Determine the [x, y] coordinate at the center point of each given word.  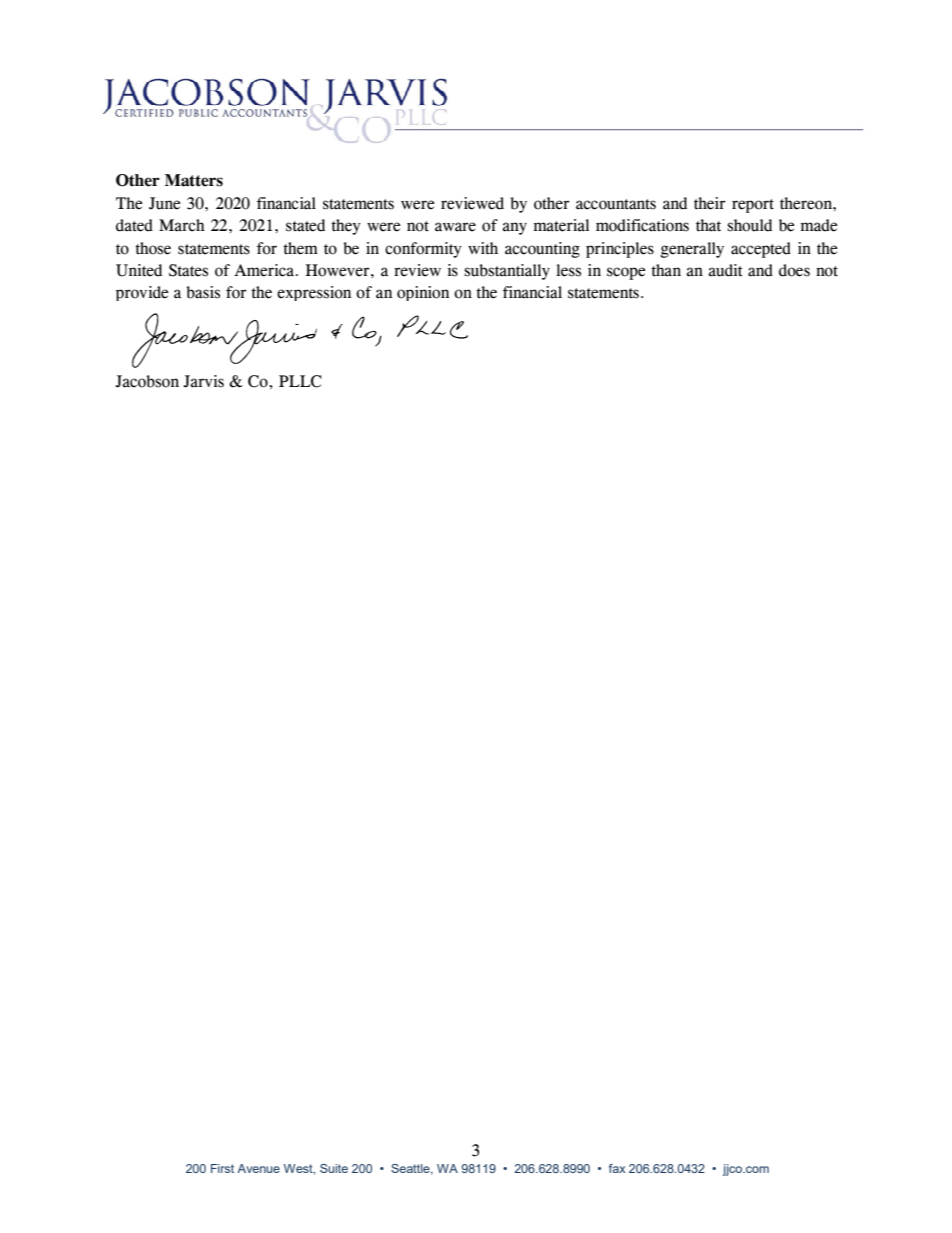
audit [725, 270]
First [222, 1168]
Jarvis [203, 381]
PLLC [300, 381]
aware [455, 227]
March [182, 225]
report [753, 206]
